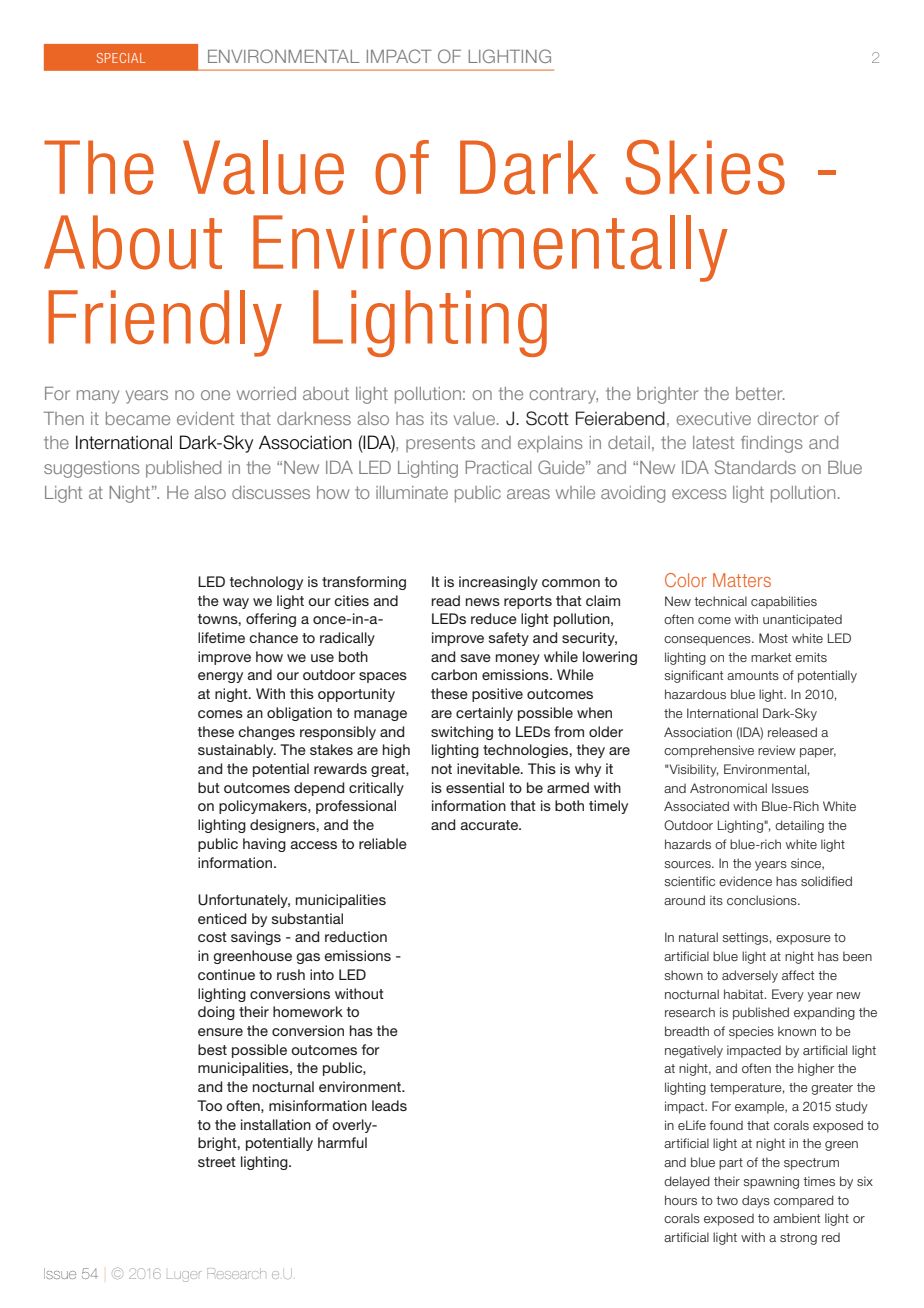 This image has height=1308, width=924. I want to click on strong, so click(798, 1239).
